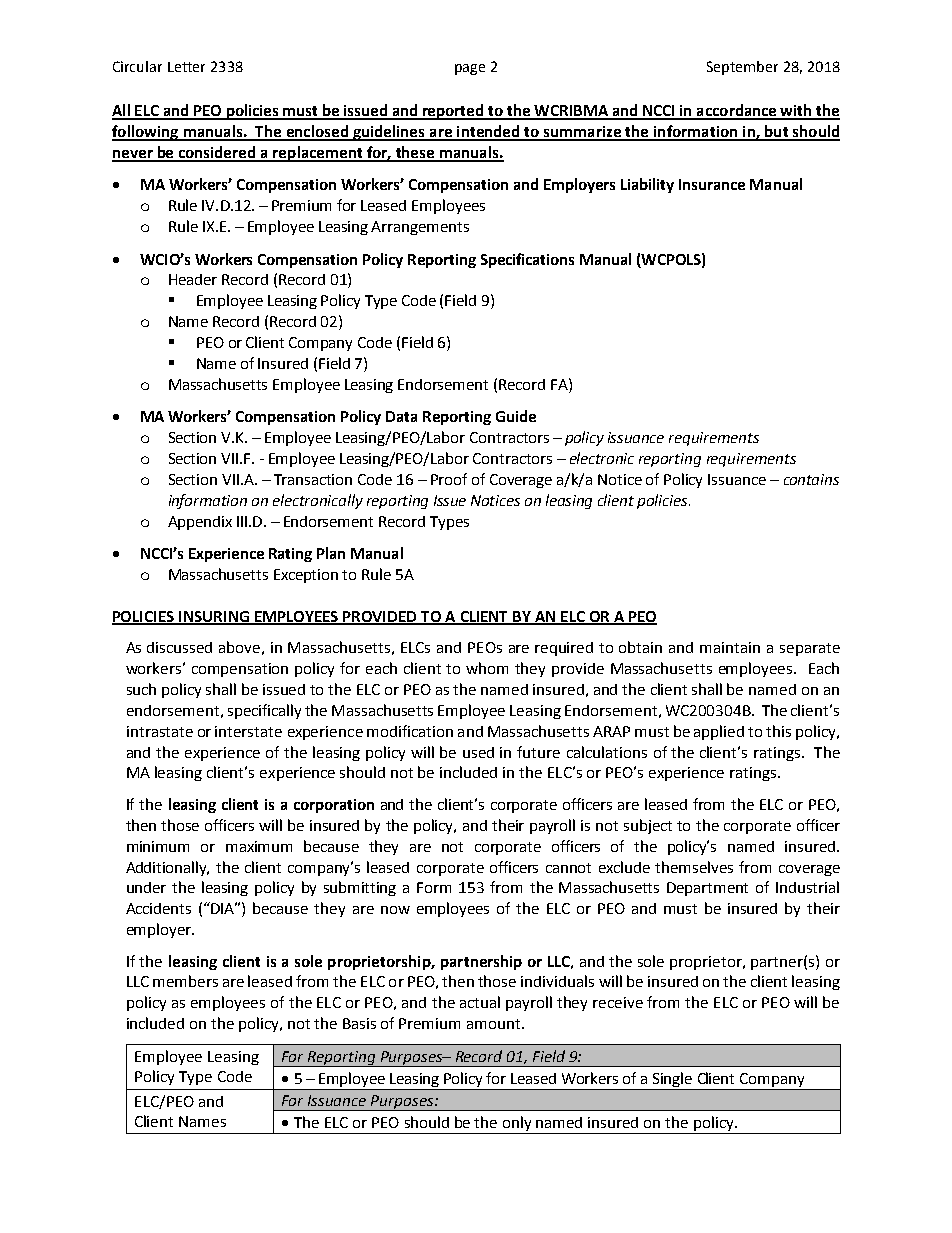 This screenshot has width=952, height=1233. I want to click on members, so click(185, 981).
